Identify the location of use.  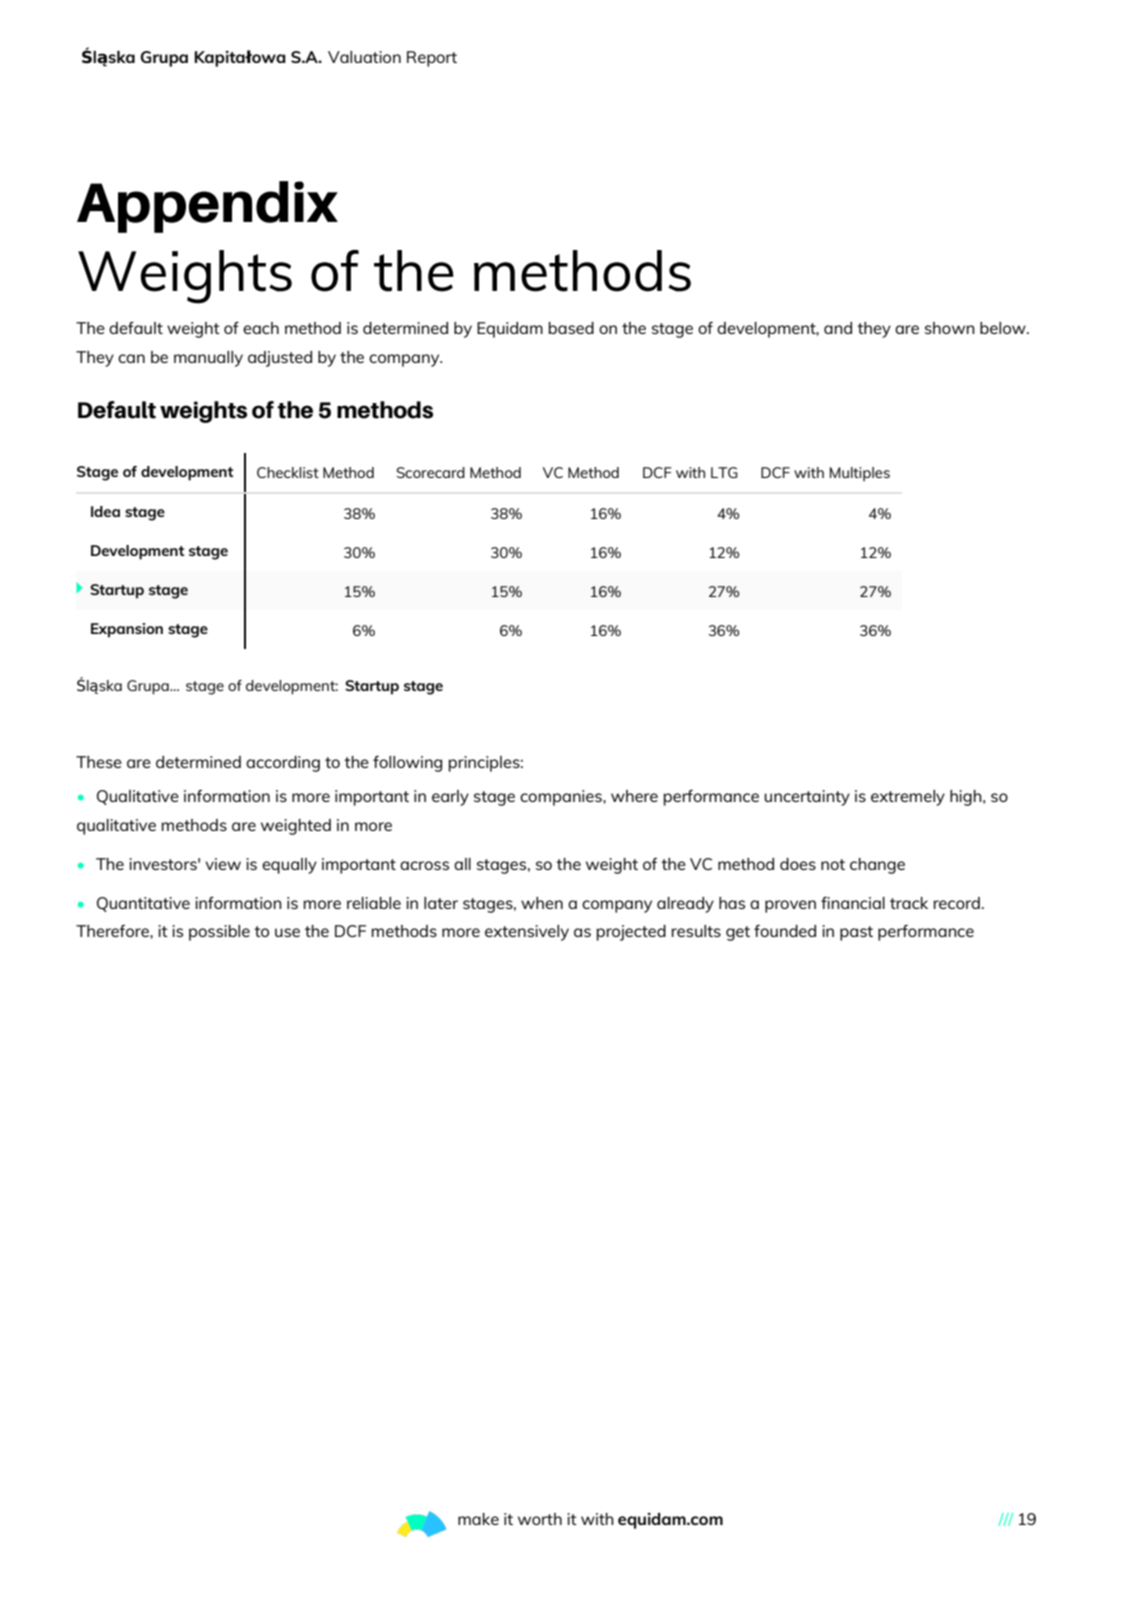
(287, 932).
